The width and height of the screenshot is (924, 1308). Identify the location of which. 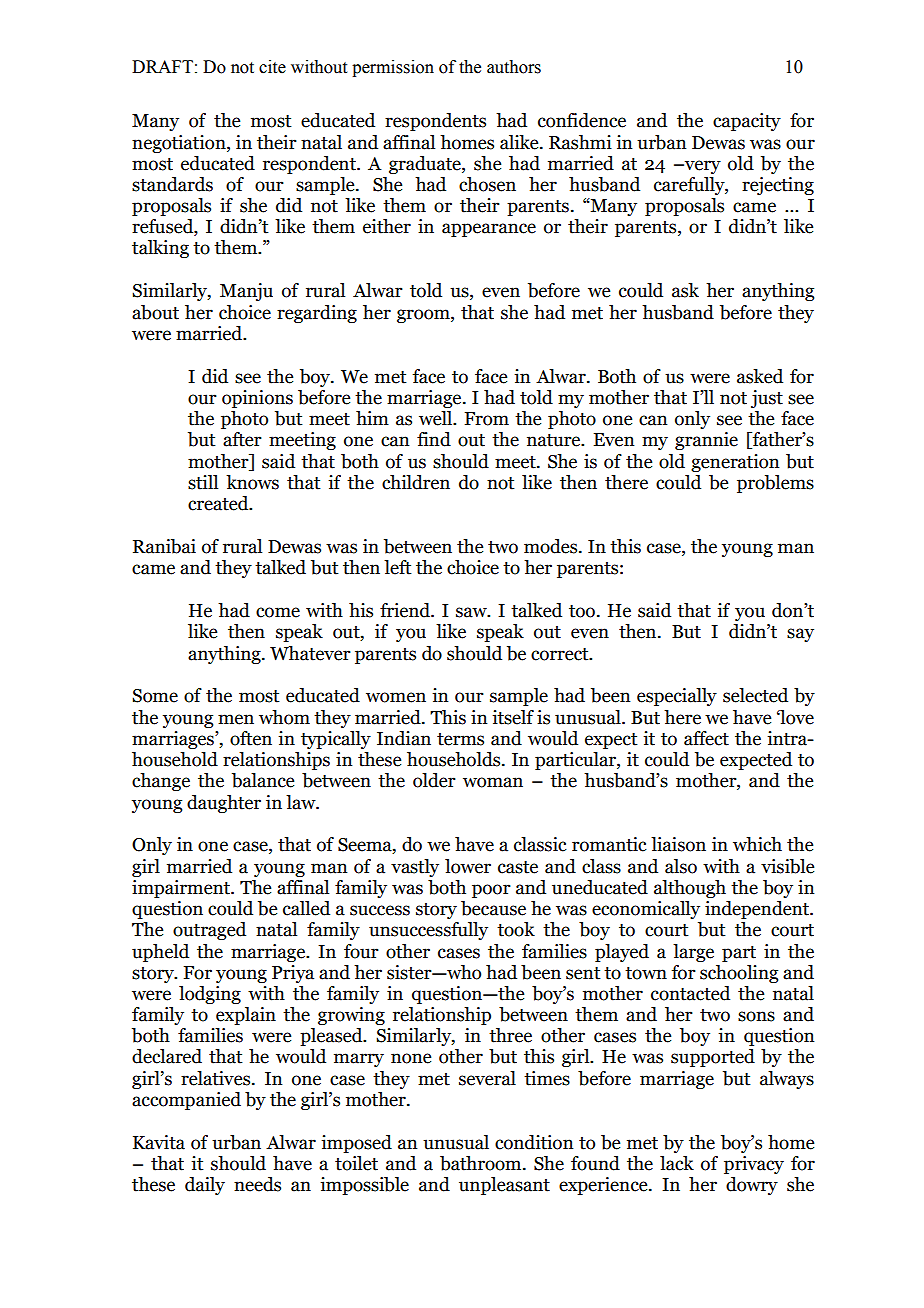
(757, 844).
